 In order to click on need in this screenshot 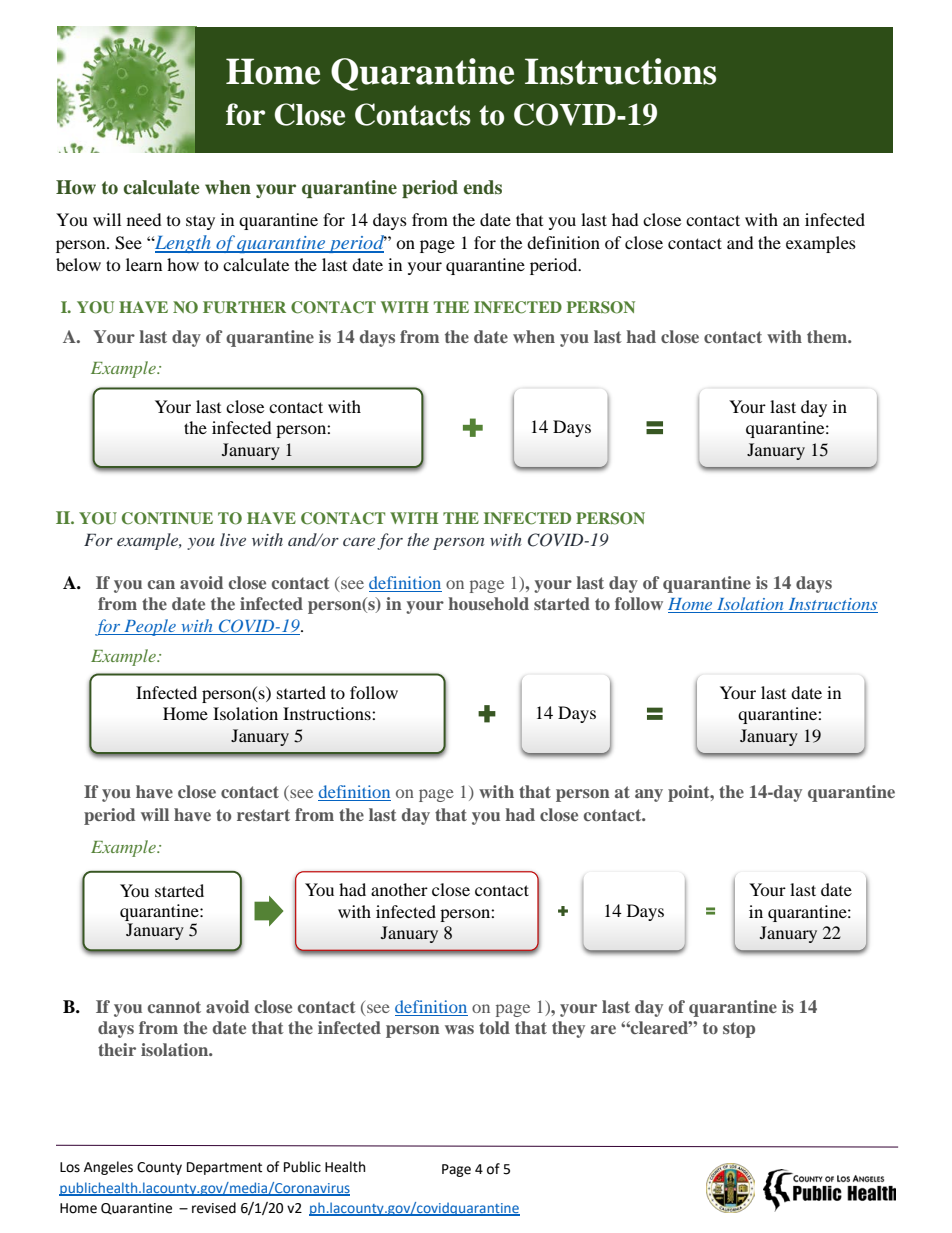, I will do `click(144, 219)`.
